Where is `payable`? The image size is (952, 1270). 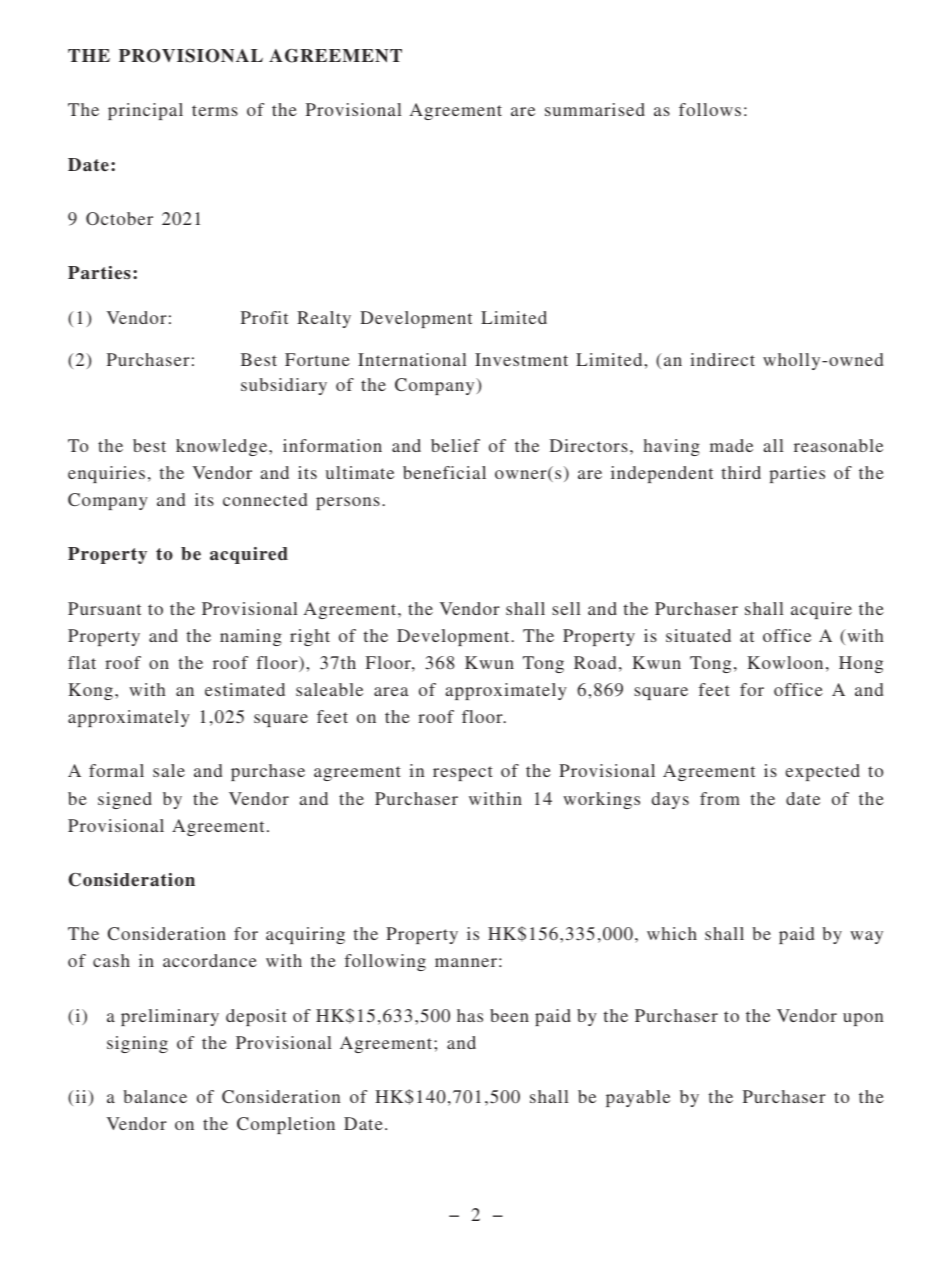 payable is located at coordinates (638, 1098).
